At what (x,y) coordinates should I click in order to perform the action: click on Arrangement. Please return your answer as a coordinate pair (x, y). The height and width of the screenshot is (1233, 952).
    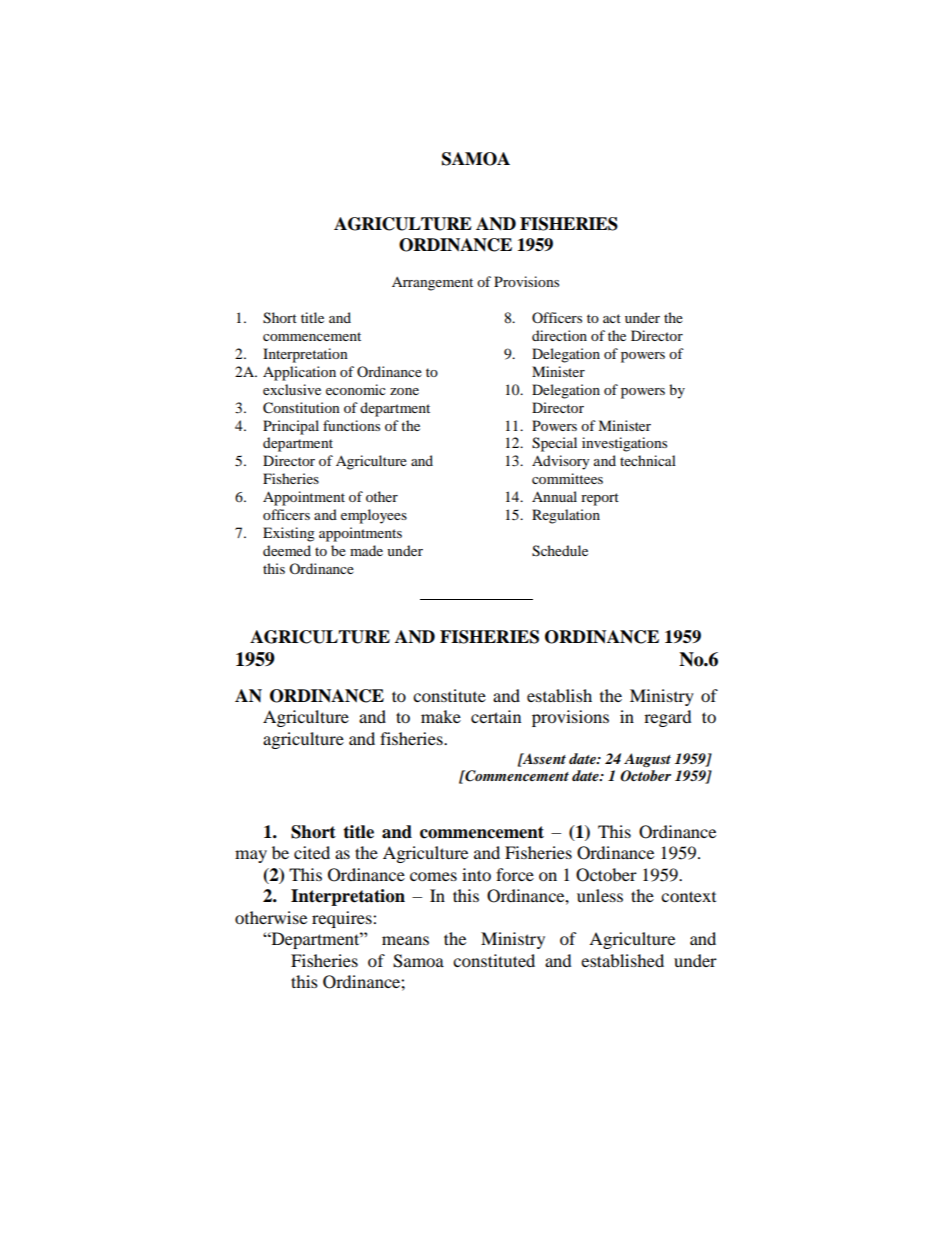
    Looking at the image, I should click on (432, 284).
